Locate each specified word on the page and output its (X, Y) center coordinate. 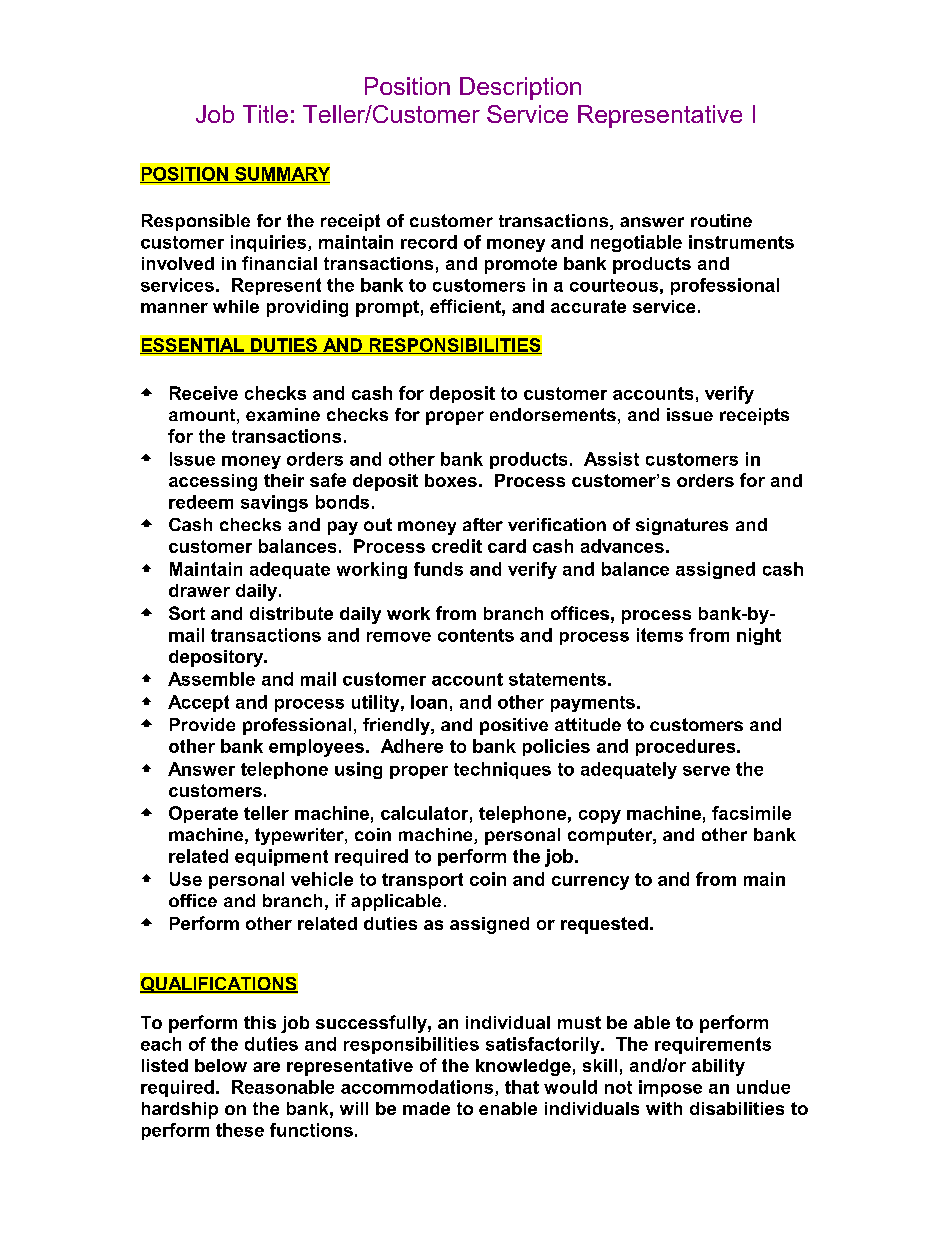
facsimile (751, 813)
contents (476, 635)
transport (422, 881)
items (660, 635)
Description (520, 88)
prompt (387, 308)
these (240, 1130)
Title (265, 114)
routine (721, 220)
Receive (204, 393)
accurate (588, 306)
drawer (199, 590)
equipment (281, 857)
